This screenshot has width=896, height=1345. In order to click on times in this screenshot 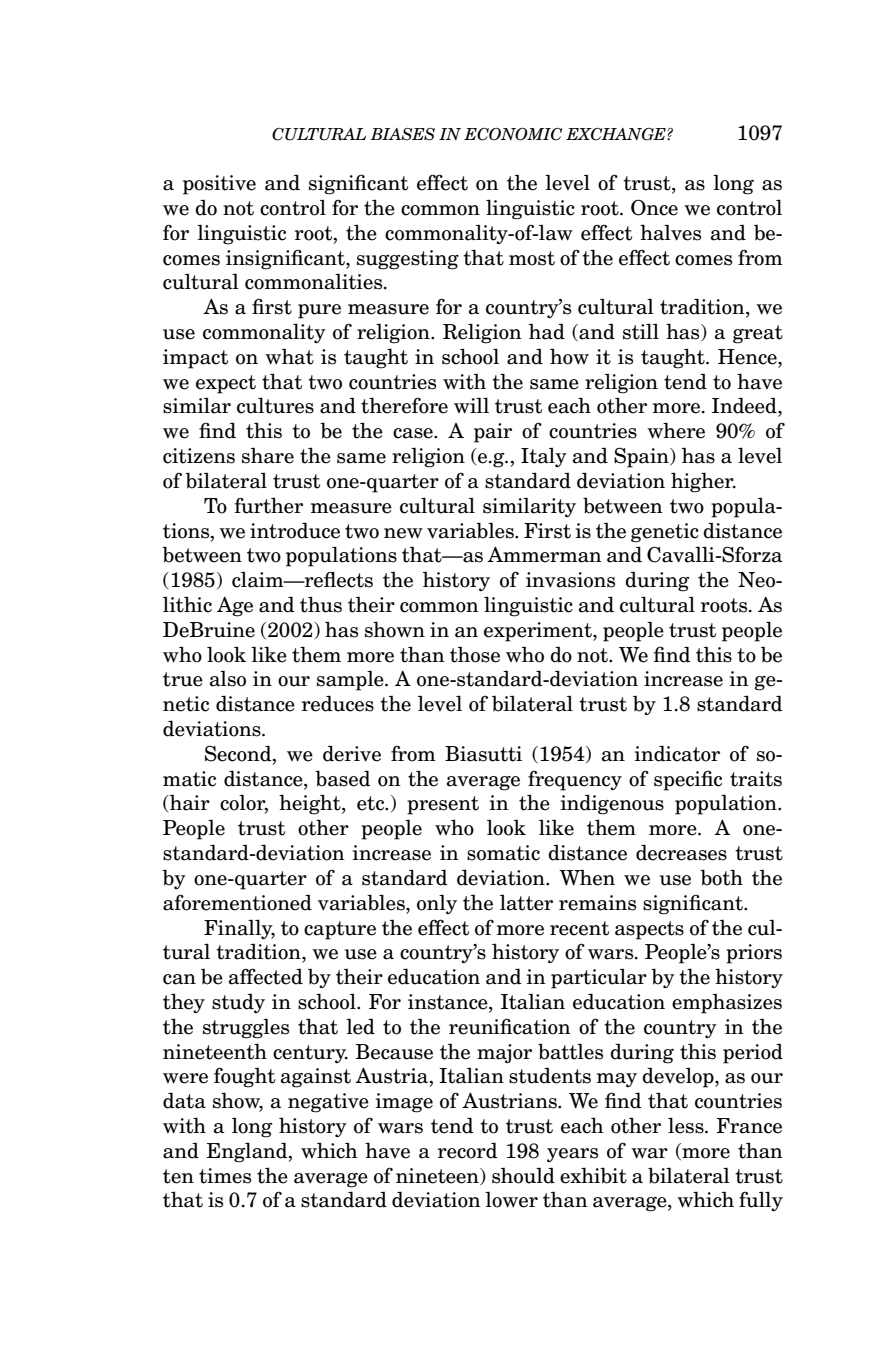, I will do `click(225, 1176)`.
